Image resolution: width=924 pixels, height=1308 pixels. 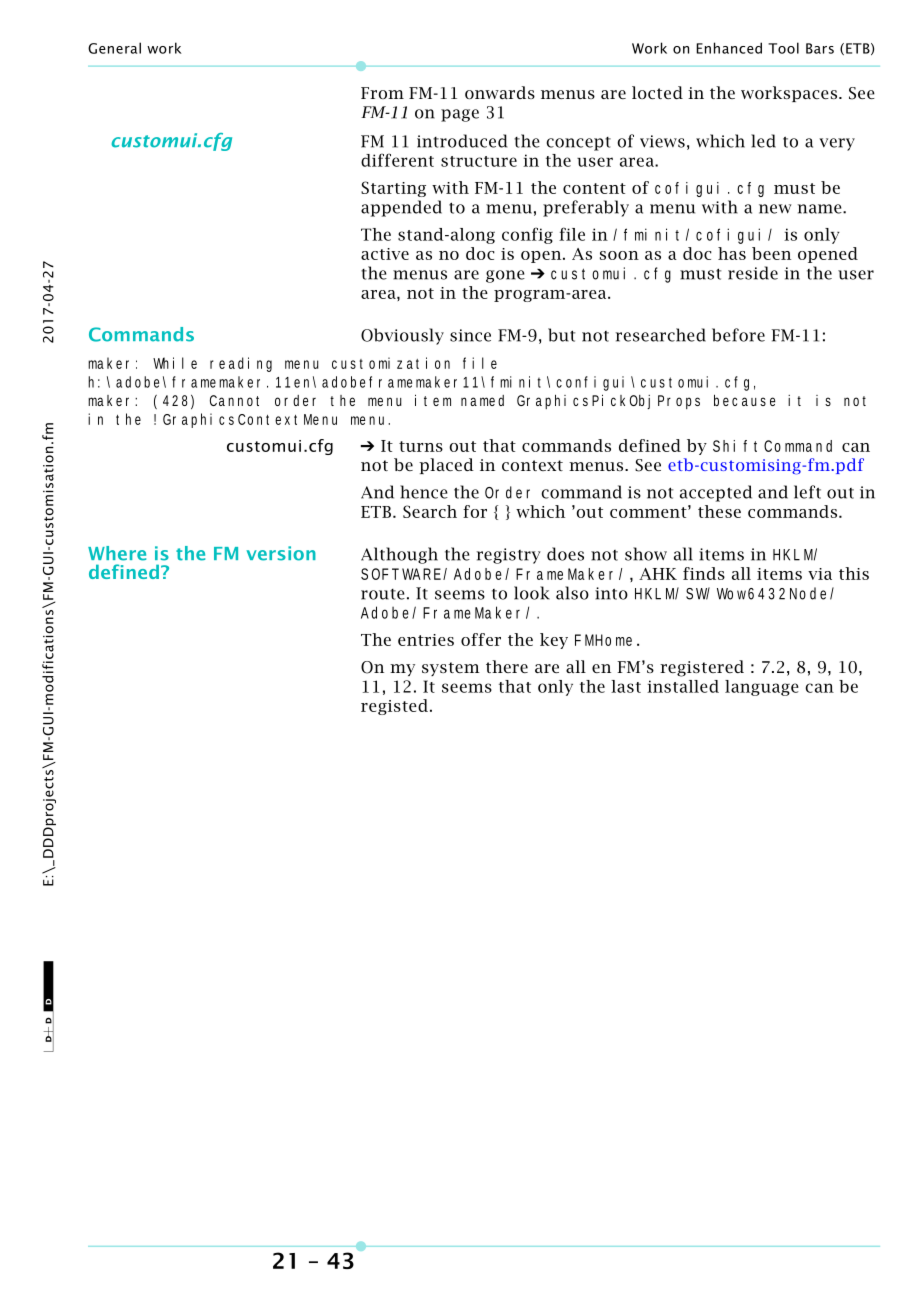 I want to click on Tool, so click(x=783, y=48).
